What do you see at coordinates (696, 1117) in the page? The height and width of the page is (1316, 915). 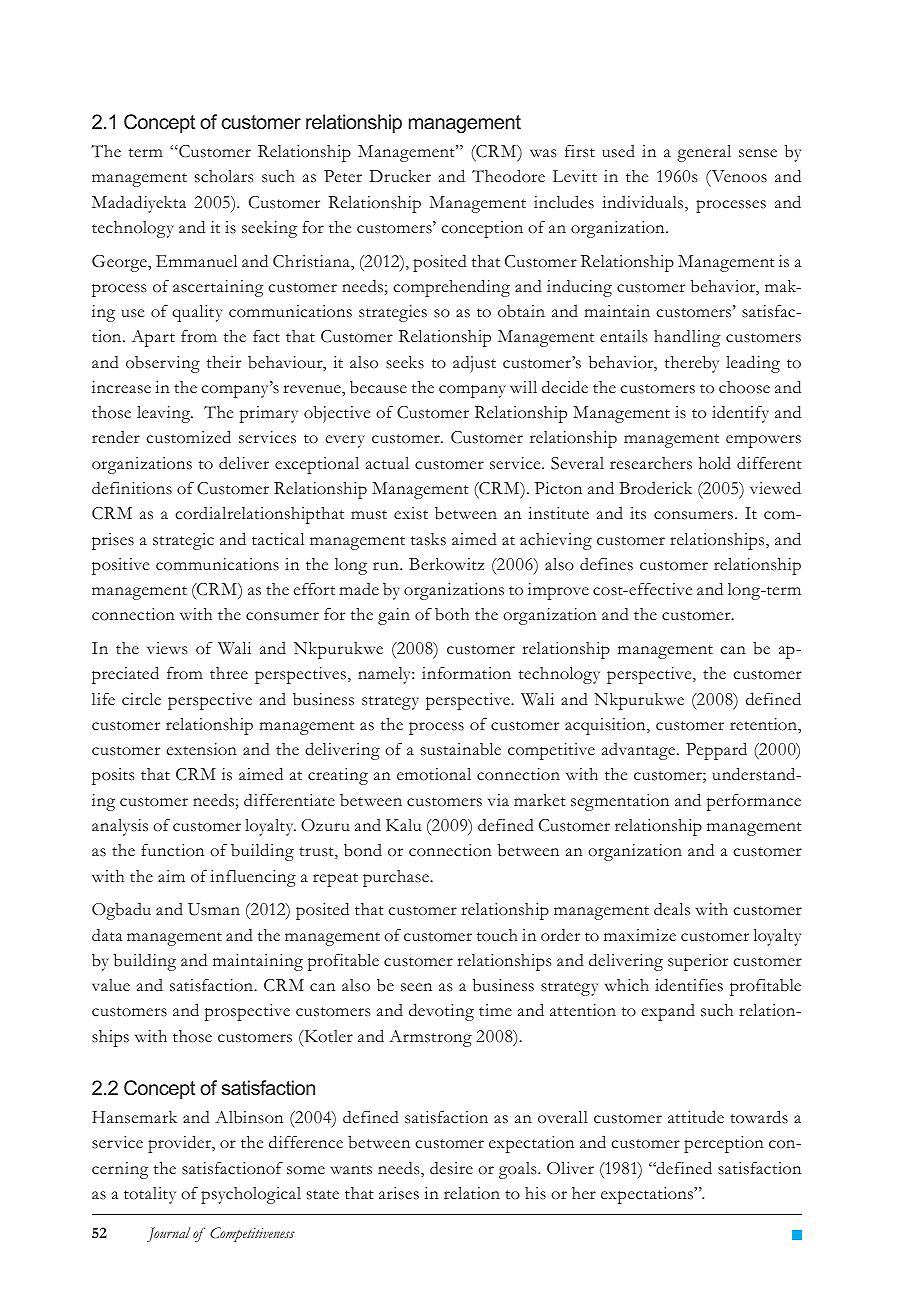 I see `attitude` at bounding box center [696, 1117].
